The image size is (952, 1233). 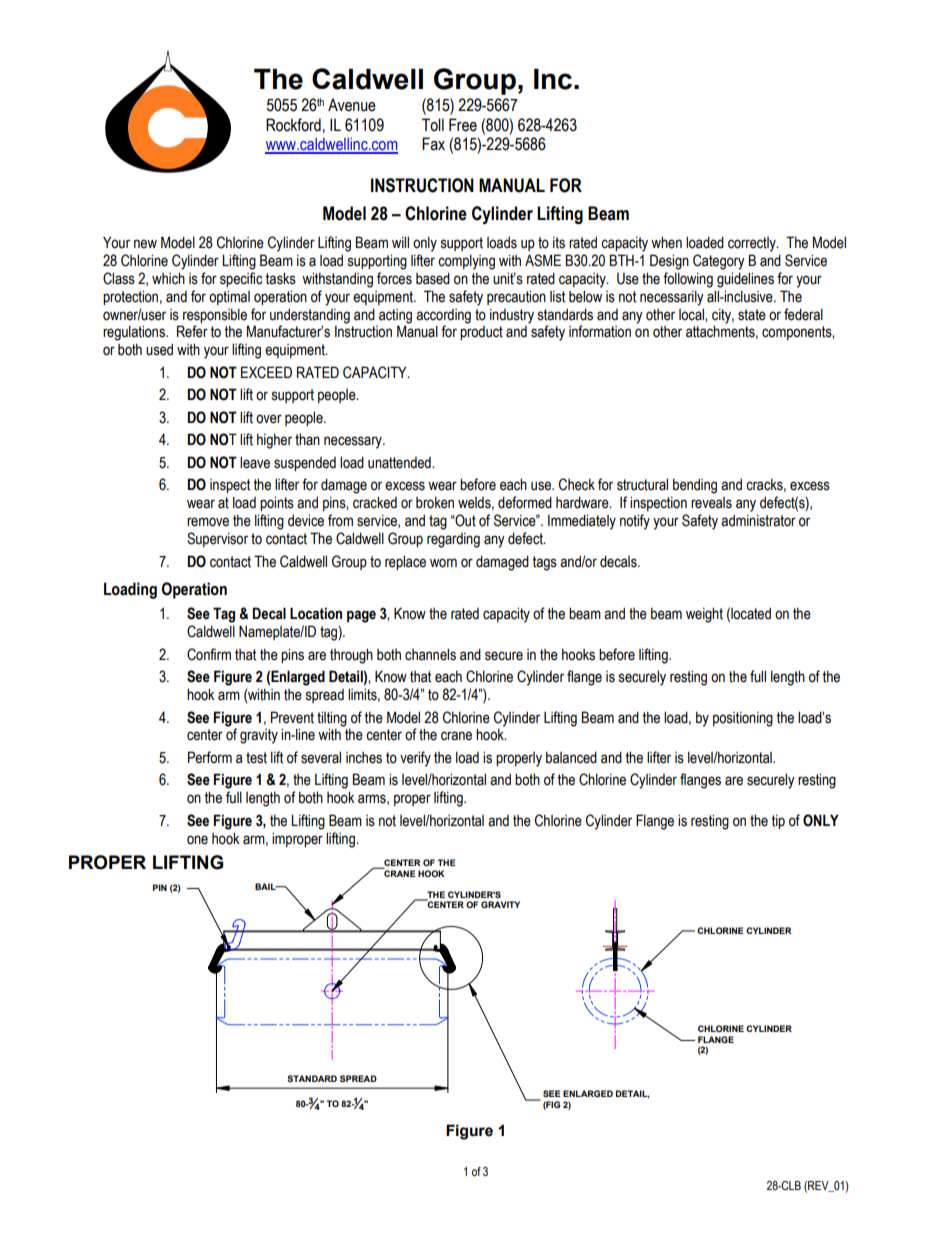 I want to click on worn, so click(x=443, y=563).
